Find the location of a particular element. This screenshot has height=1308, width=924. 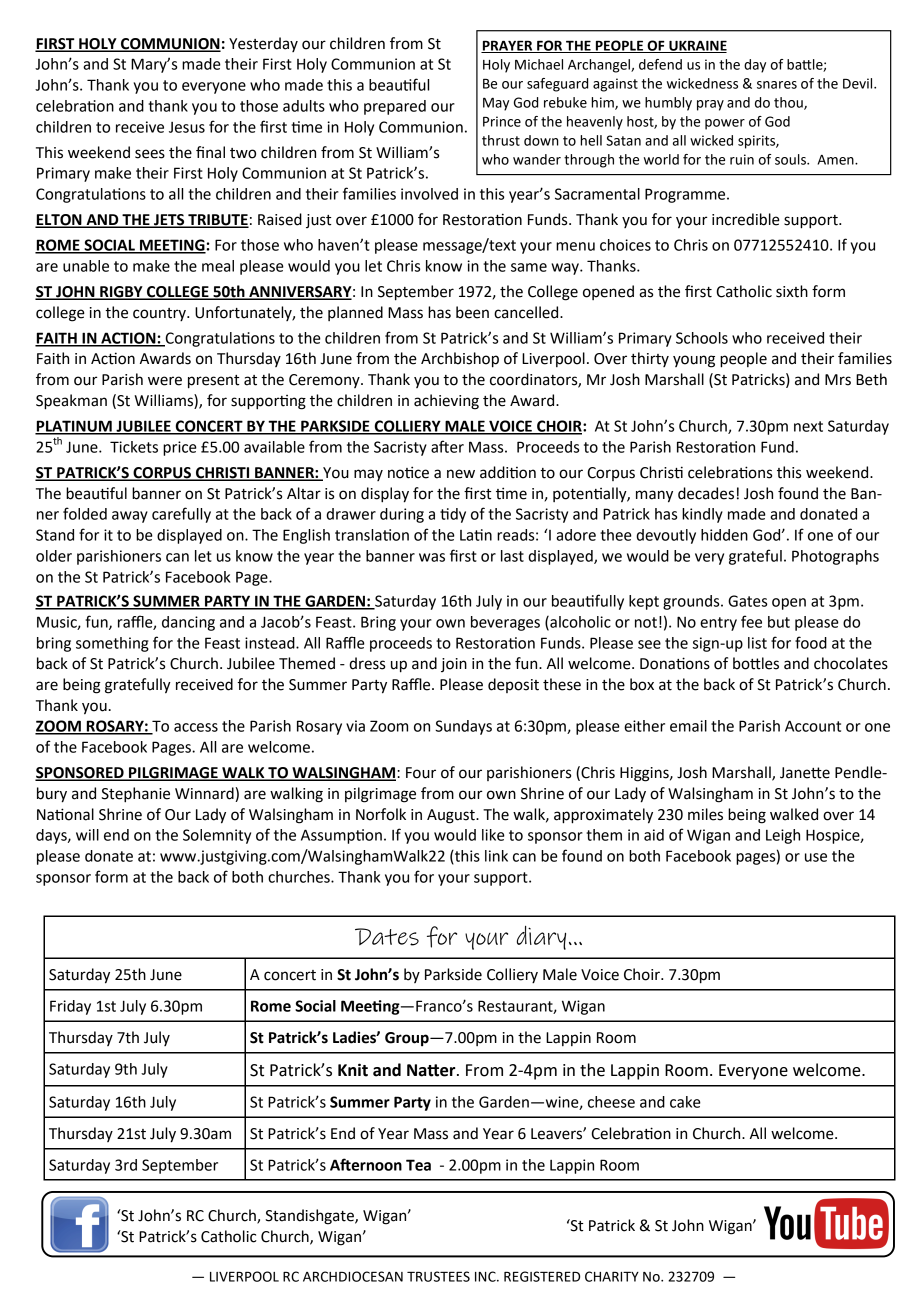

Prince is located at coordinates (502, 121).
